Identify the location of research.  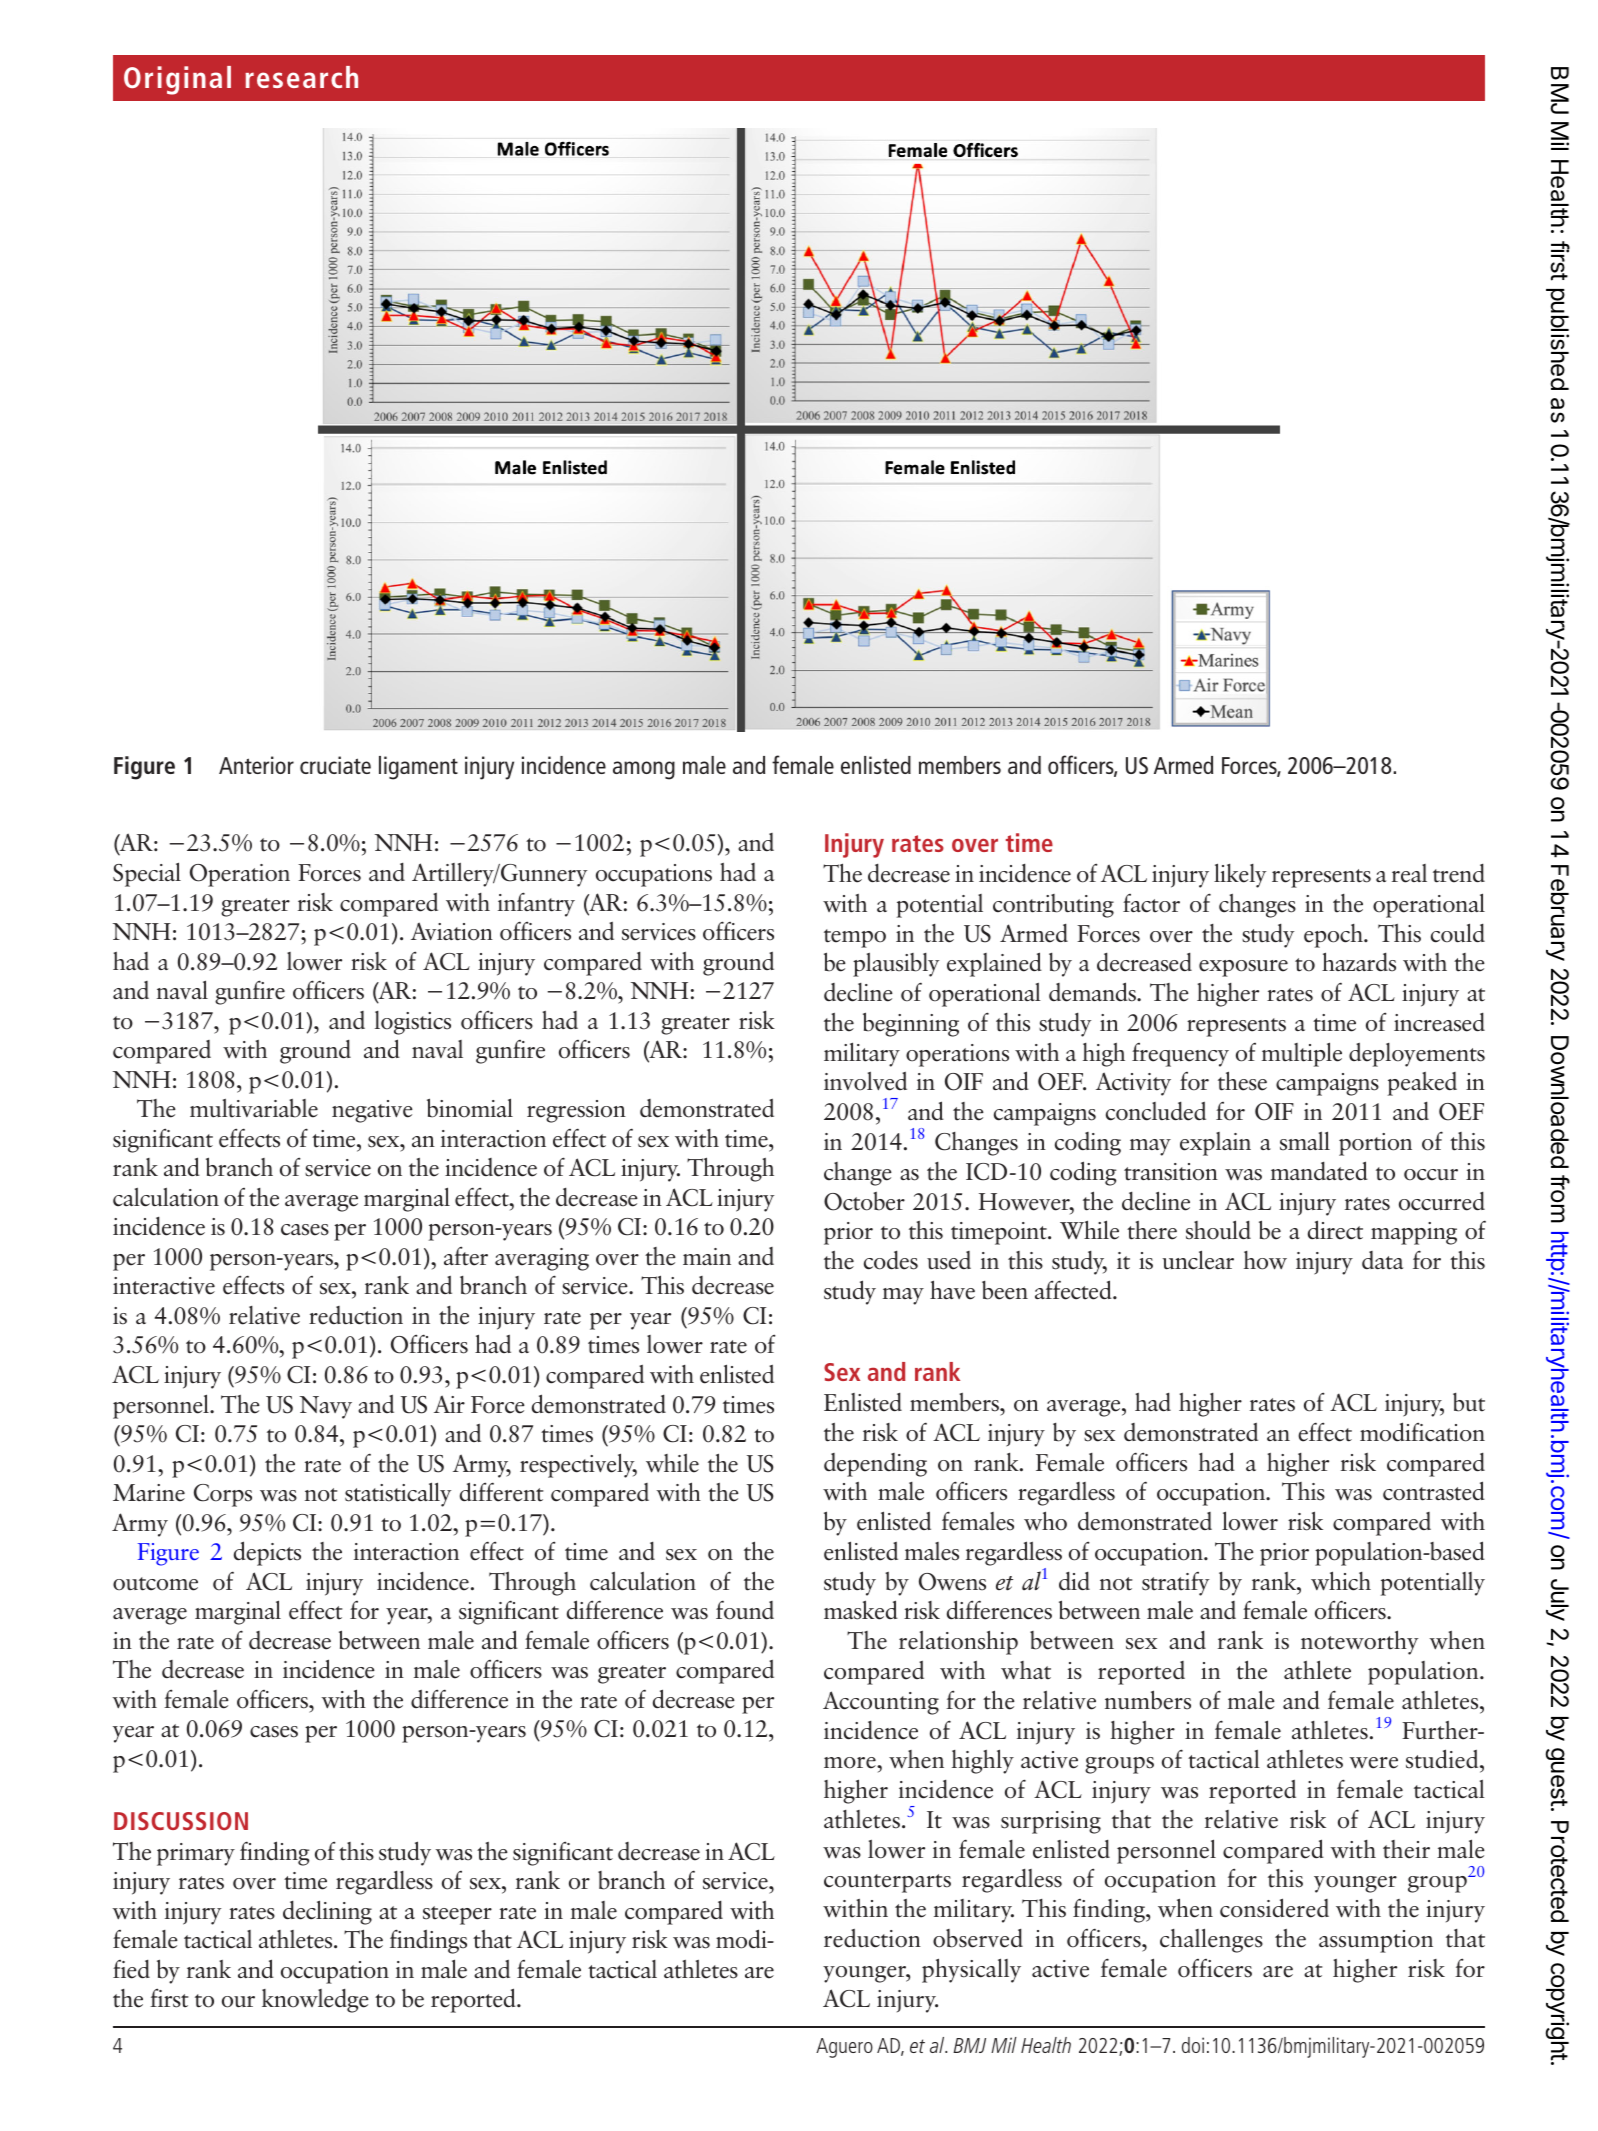
(301, 77).
